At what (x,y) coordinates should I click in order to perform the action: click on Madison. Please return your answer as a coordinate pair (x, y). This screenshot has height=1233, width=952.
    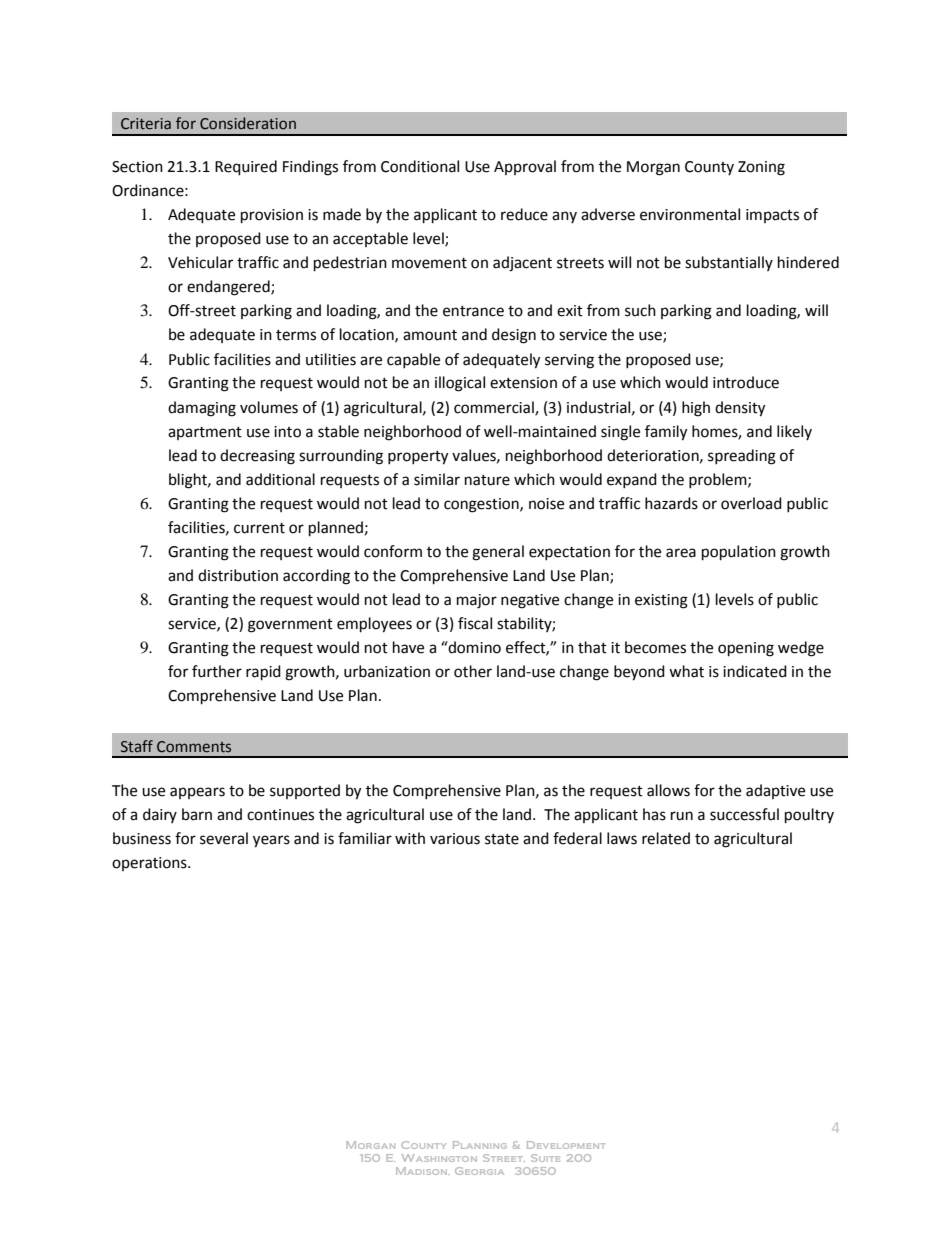
    Looking at the image, I should click on (422, 1171).
